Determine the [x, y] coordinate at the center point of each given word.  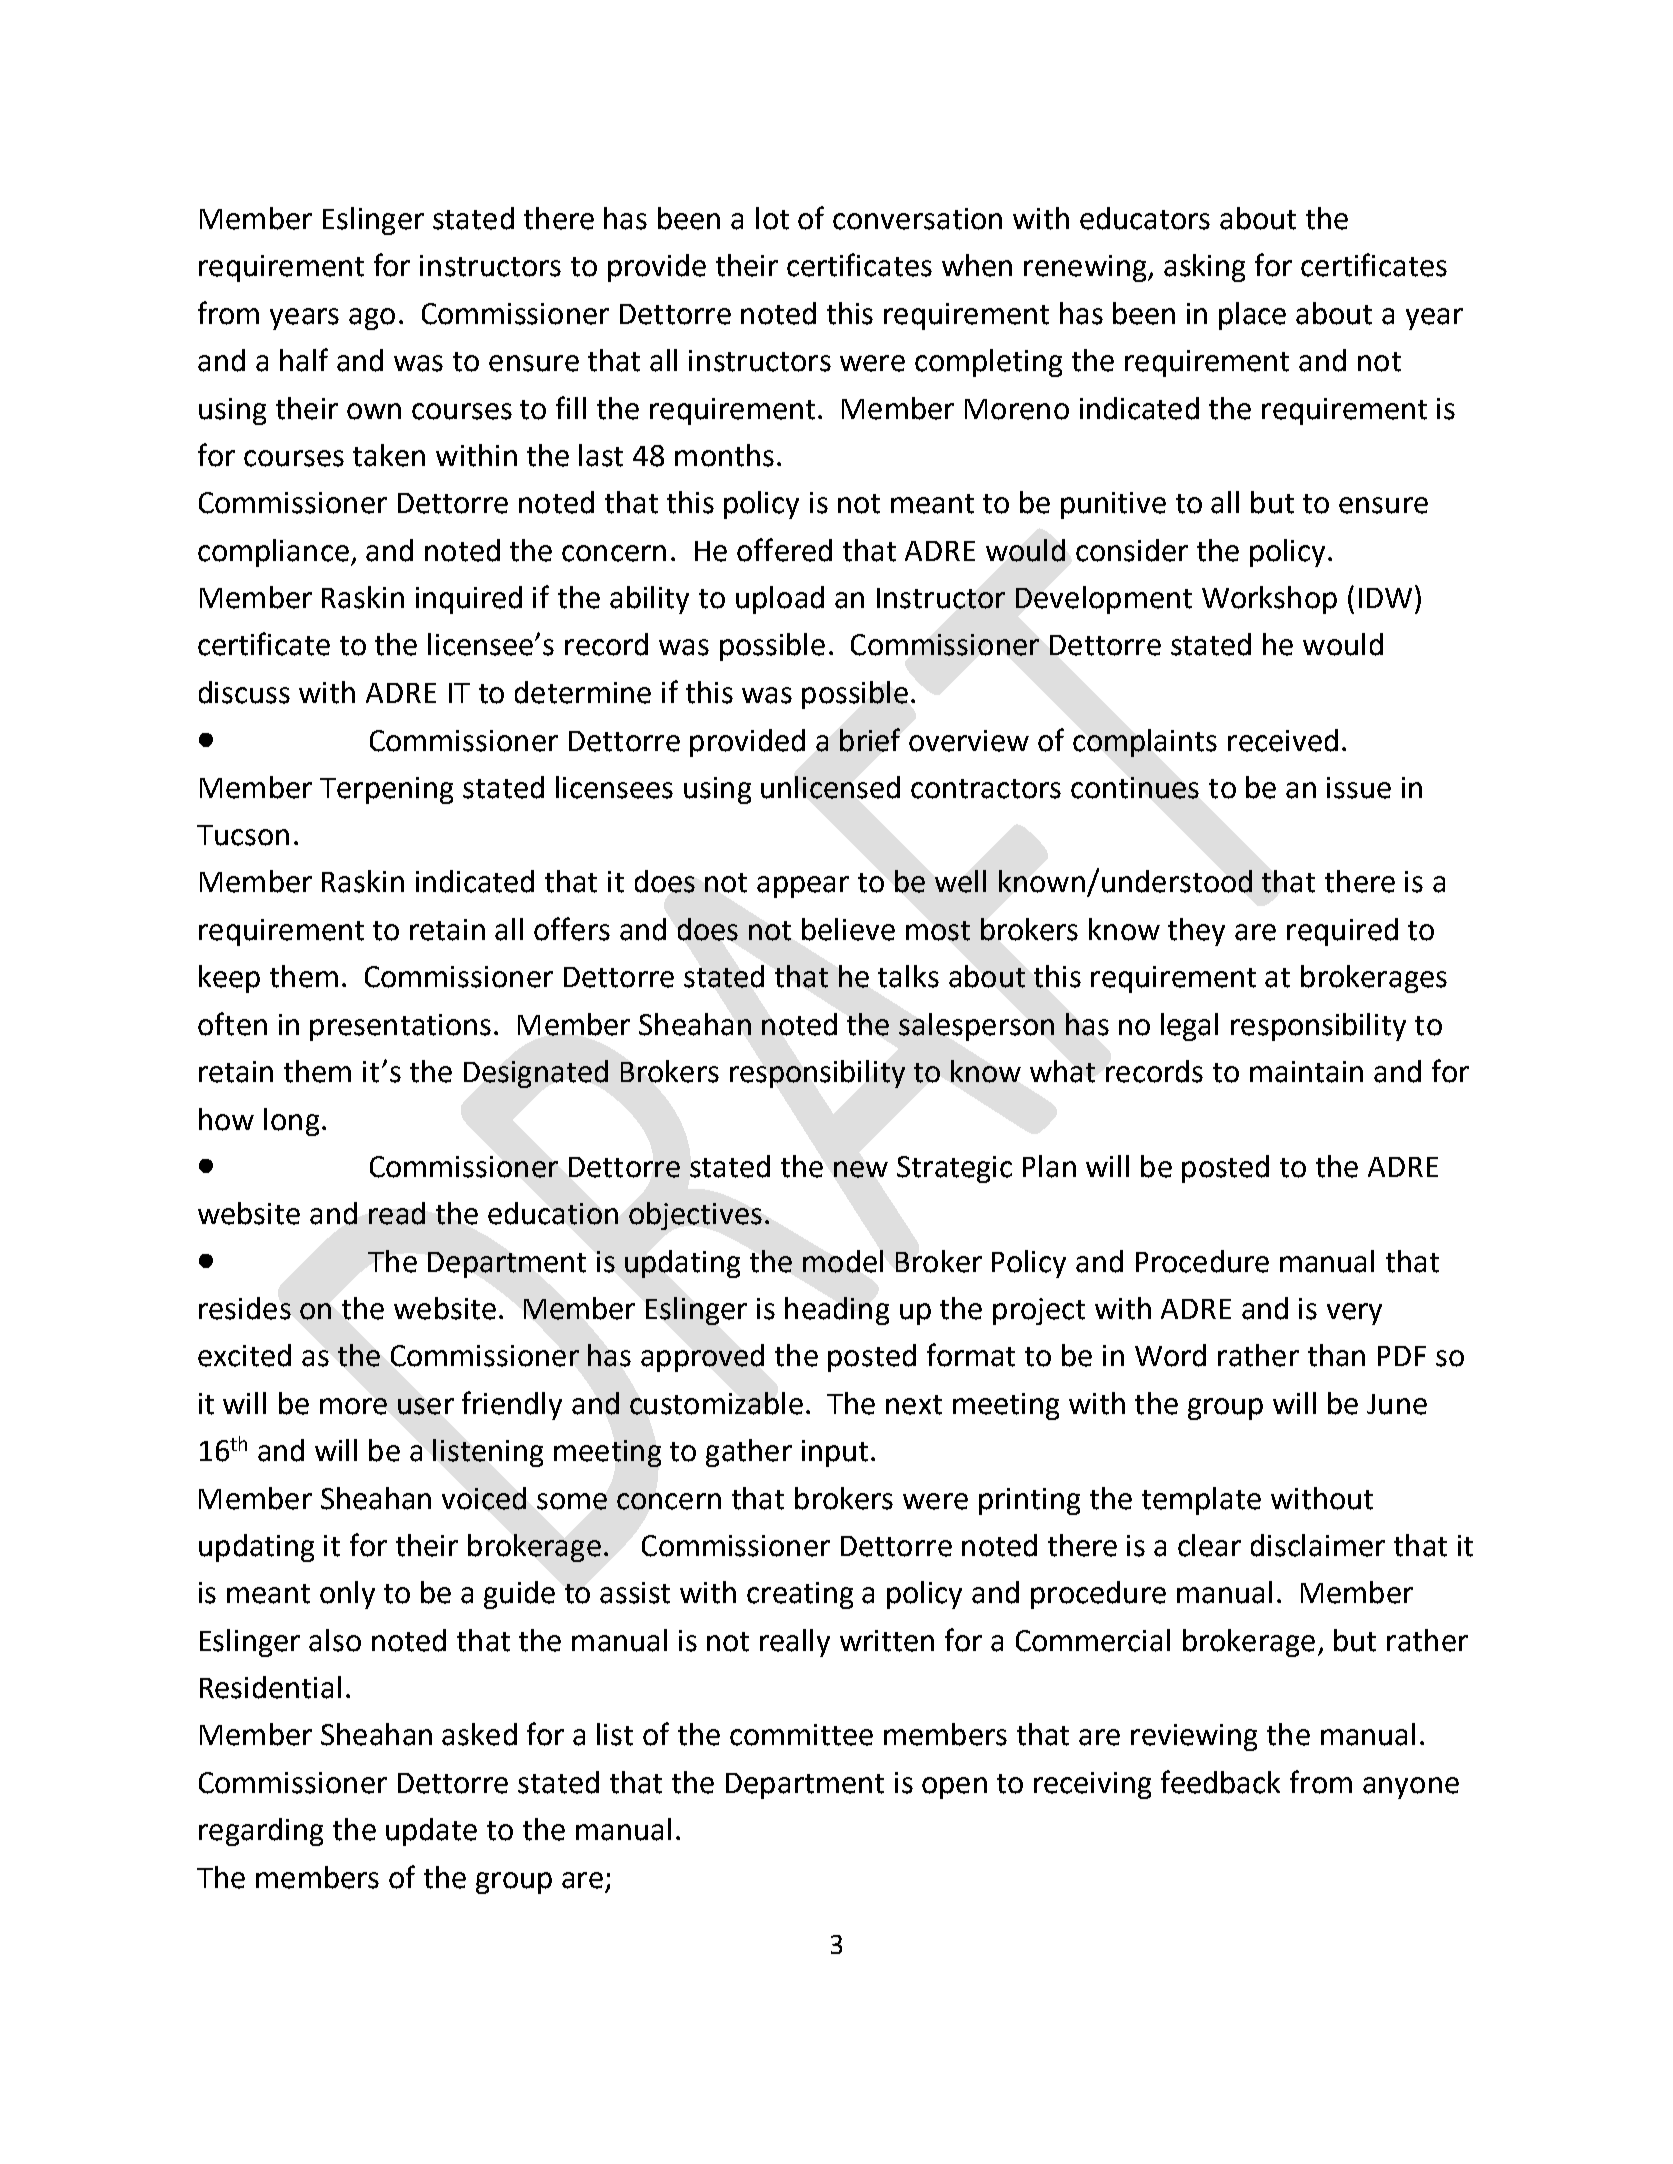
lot [772, 218]
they [1196, 932]
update [431, 1832]
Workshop [1269, 600]
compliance [273, 553]
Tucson [243, 835]
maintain [1306, 1072]
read [397, 1213]
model [843, 1261]
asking [1204, 268]
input [835, 1453]
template [1201, 1501]
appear [803, 887]
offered [784, 550]
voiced [484, 1498]
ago [372, 319]
